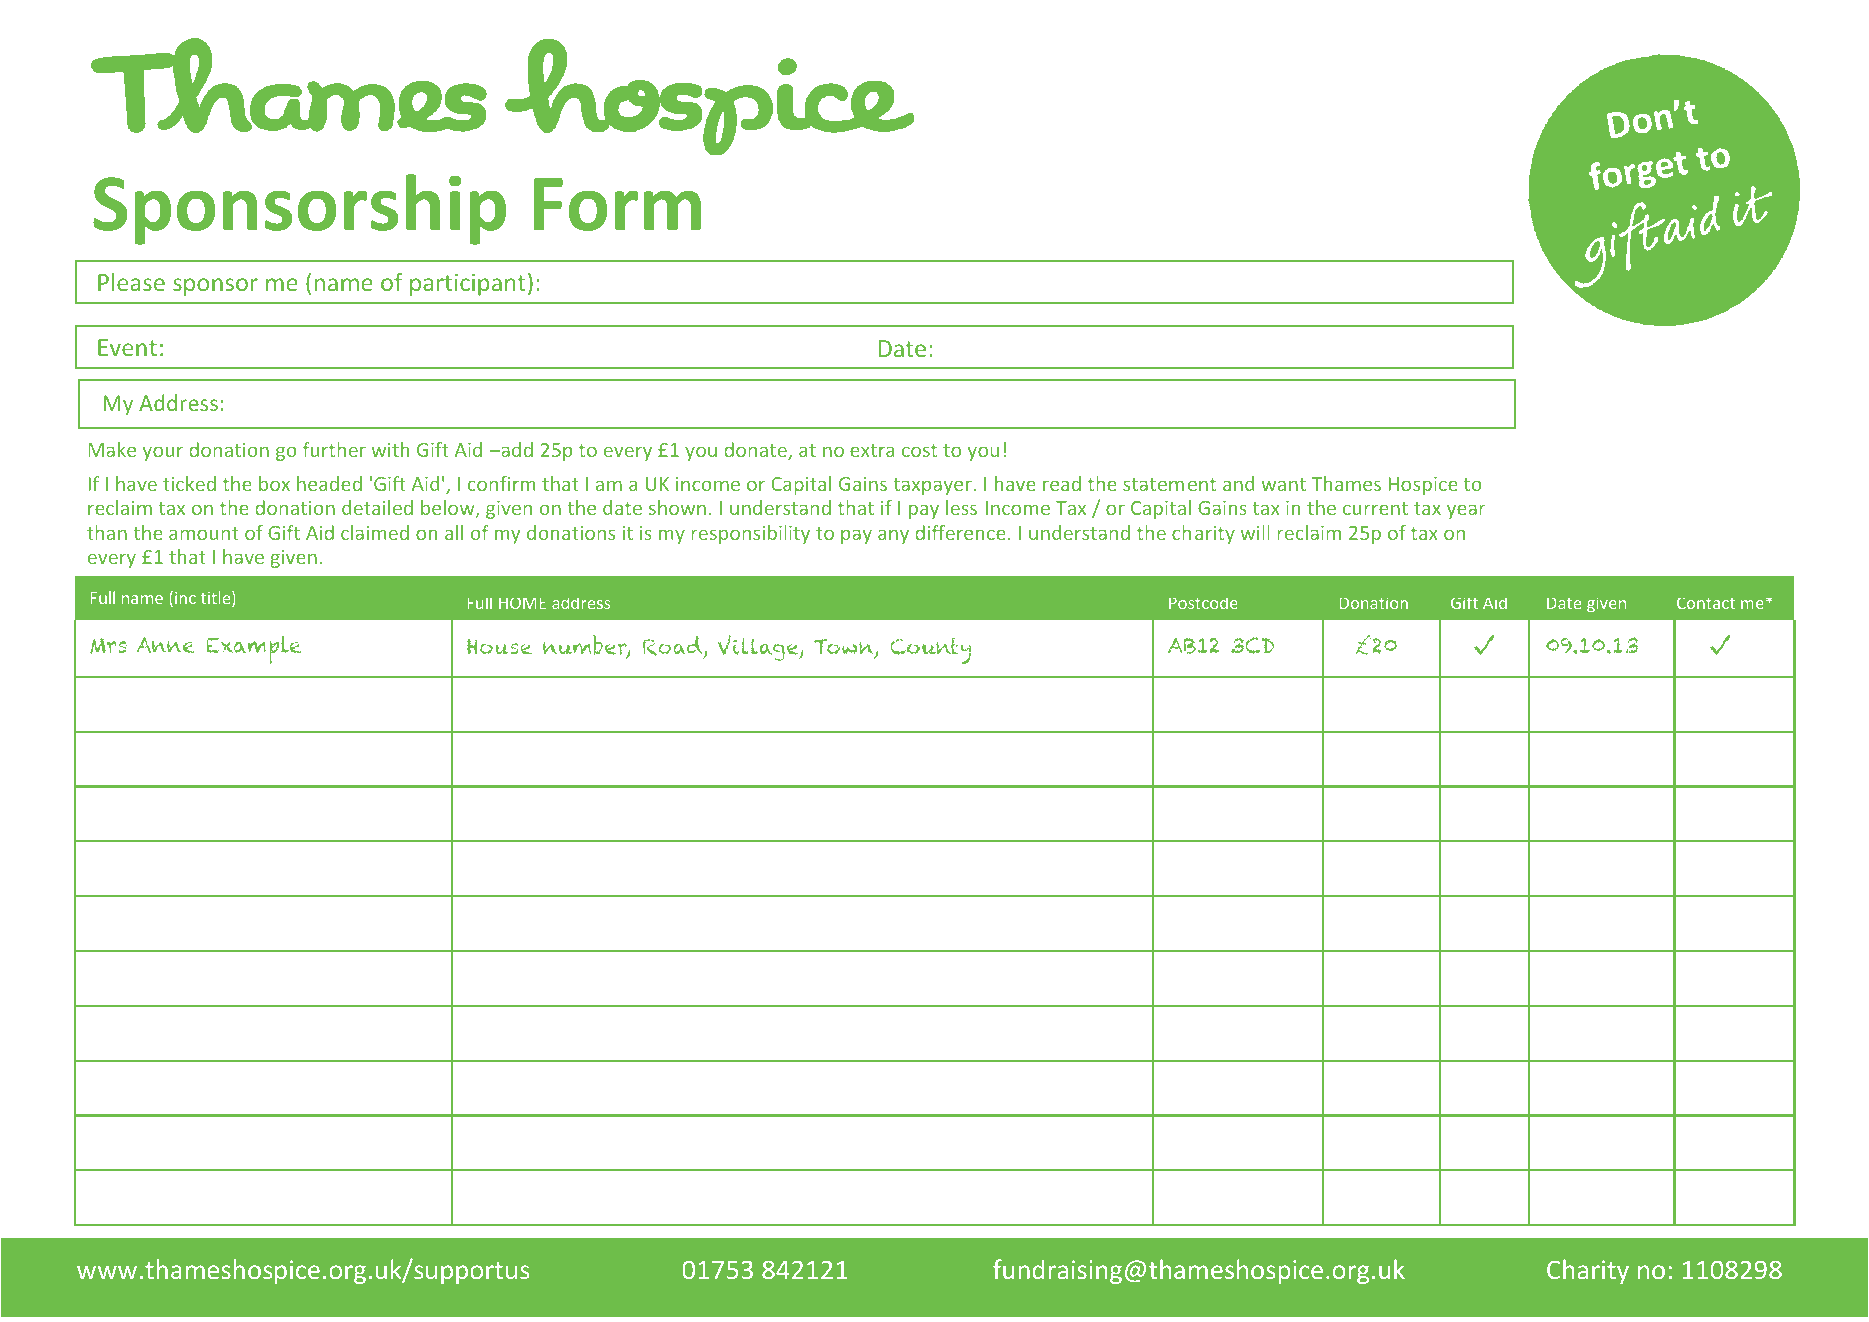 This image has height=1322, width=1869. I want to click on box, so click(274, 483).
